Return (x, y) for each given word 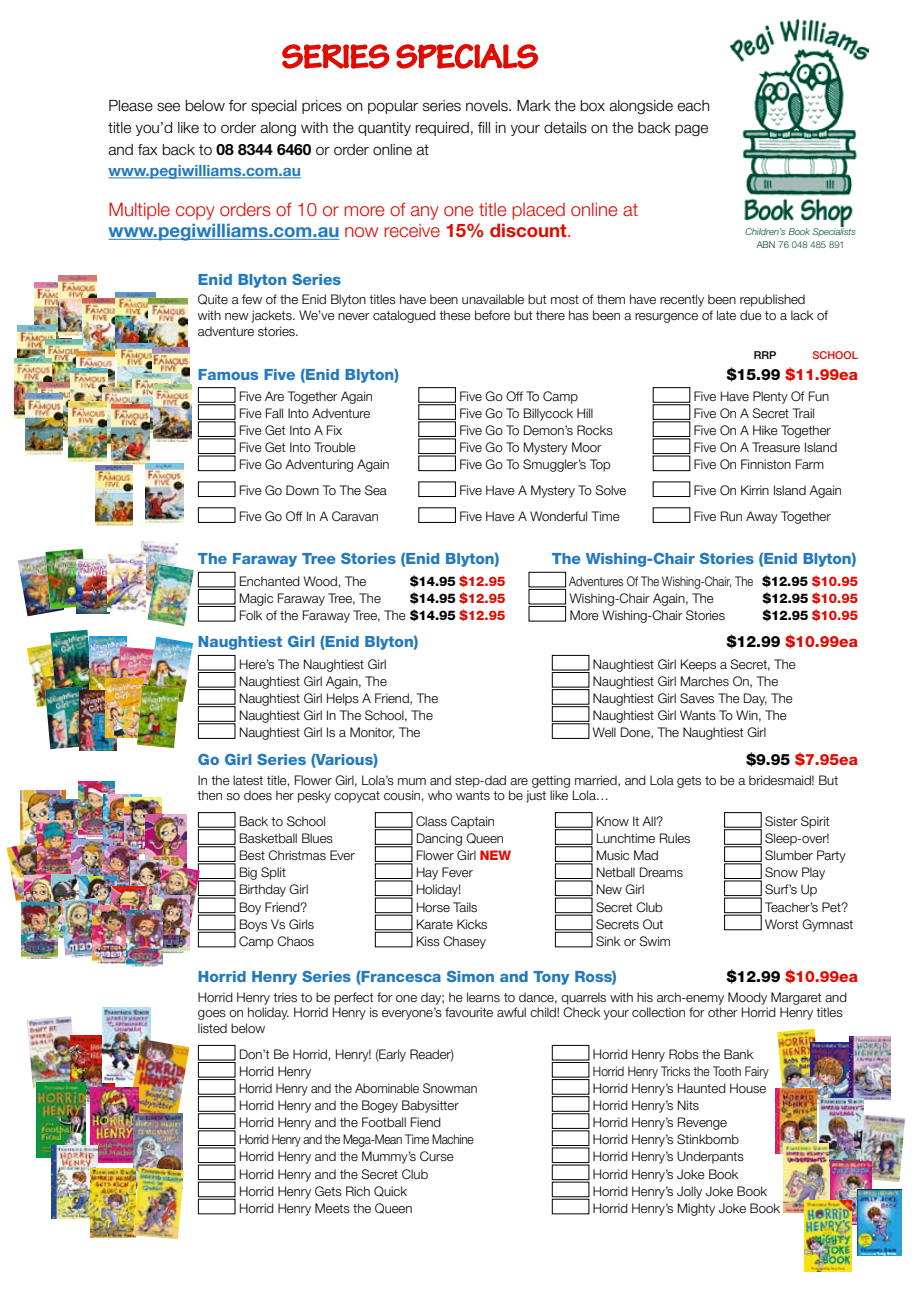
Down (302, 490)
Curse (437, 1156)
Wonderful (558, 516)
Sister (781, 821)
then (209, 795)
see (168, 107)
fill (484, 127)
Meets (332, 1208)
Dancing (439, 839)
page (691, 130)
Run (731, 516)
